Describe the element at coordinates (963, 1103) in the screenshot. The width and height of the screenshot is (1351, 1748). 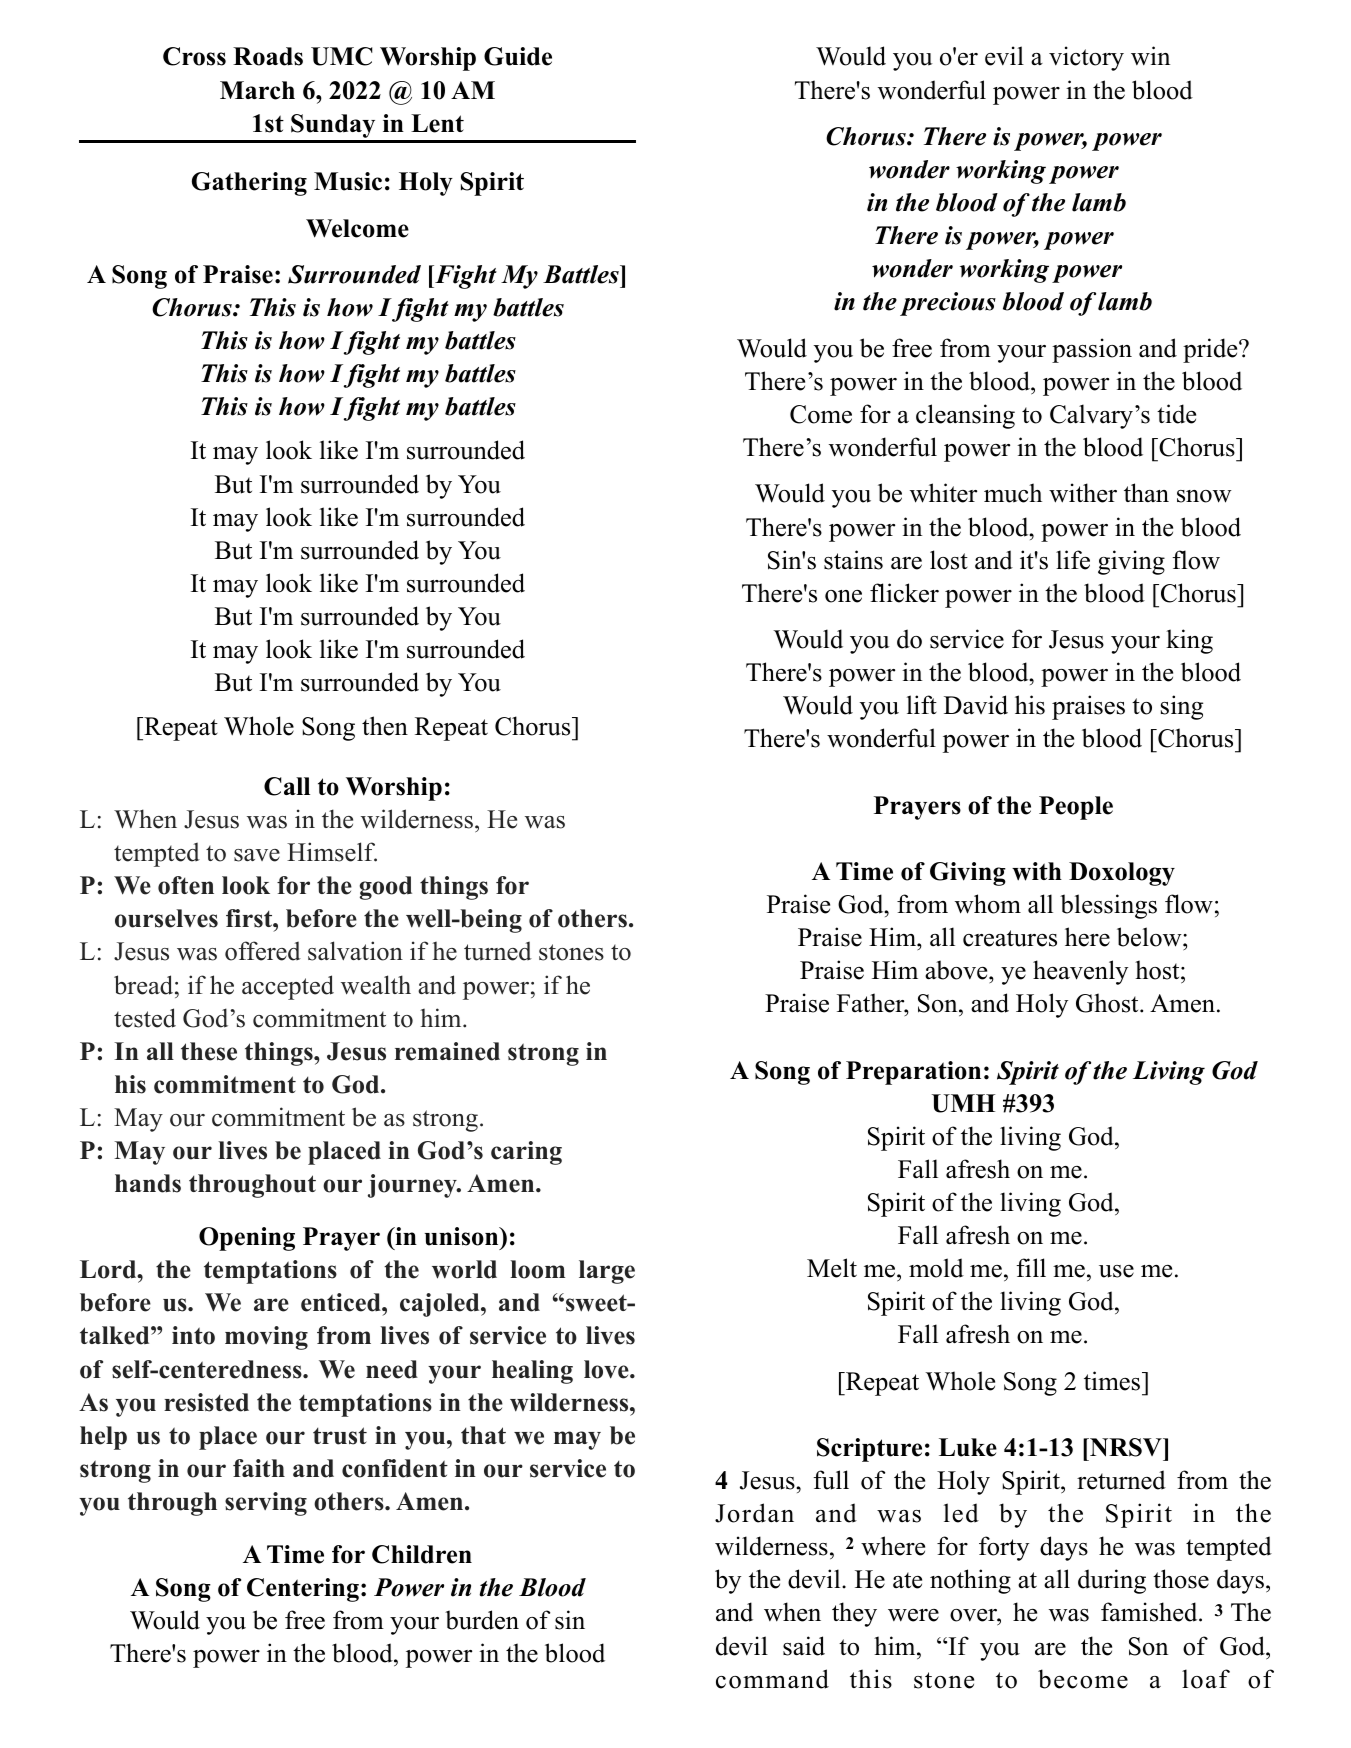
I see `UMH` at that location.
